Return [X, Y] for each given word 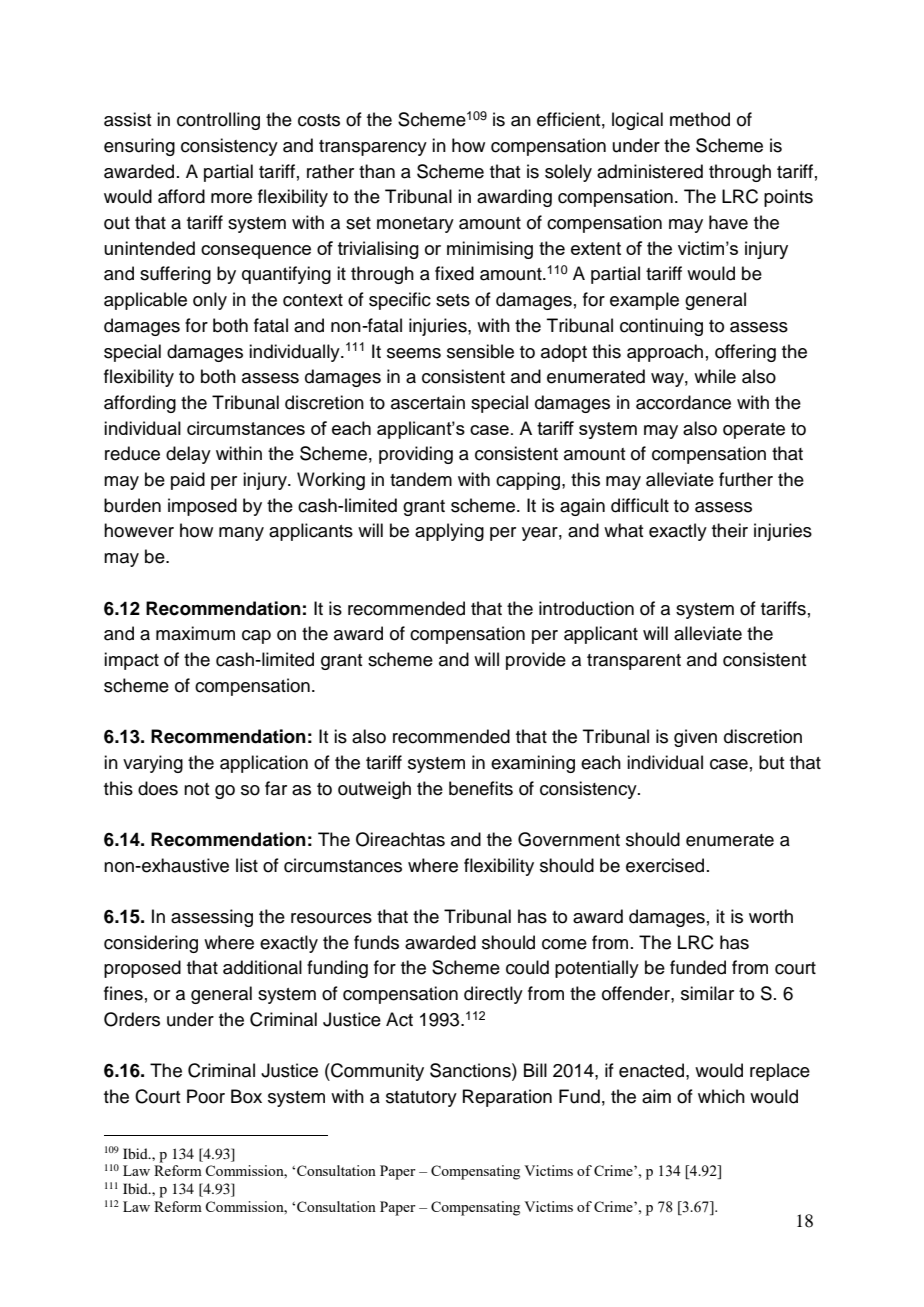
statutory [421, 1099]
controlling [218, 121]
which [721, 1096]
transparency [373, 148]
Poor [206, 1096]
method [700, 119]
